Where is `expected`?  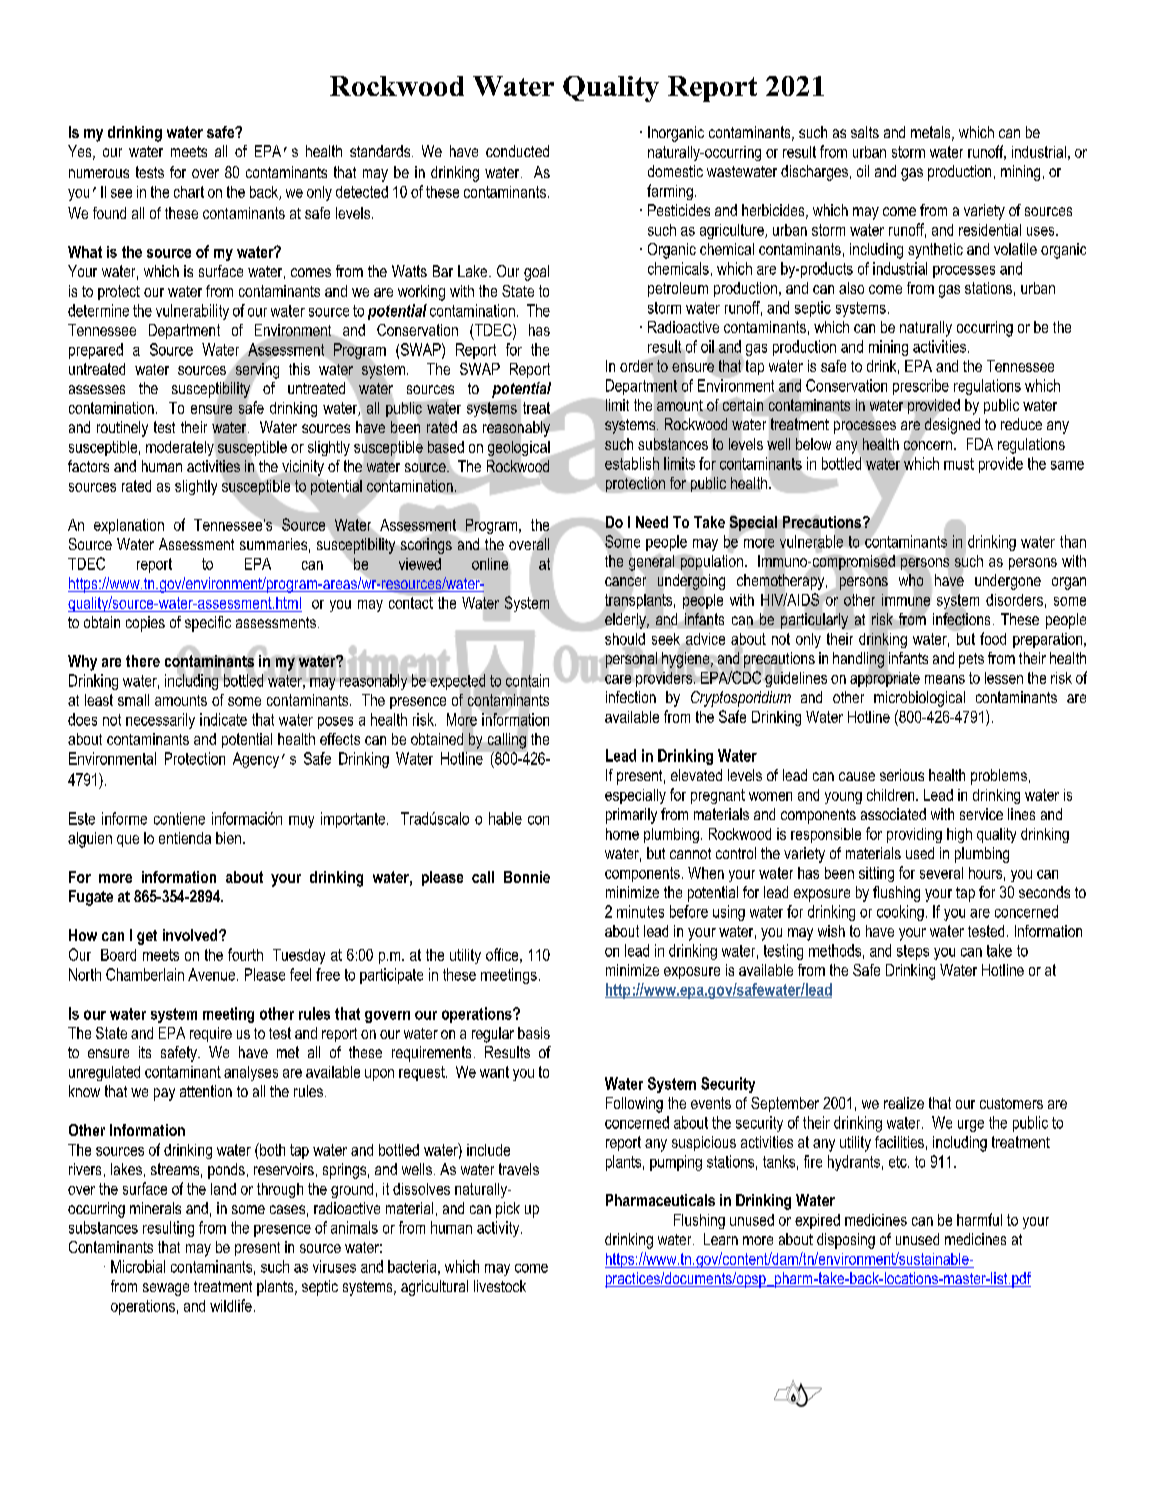 expected is located at coordinates (457, 682).
